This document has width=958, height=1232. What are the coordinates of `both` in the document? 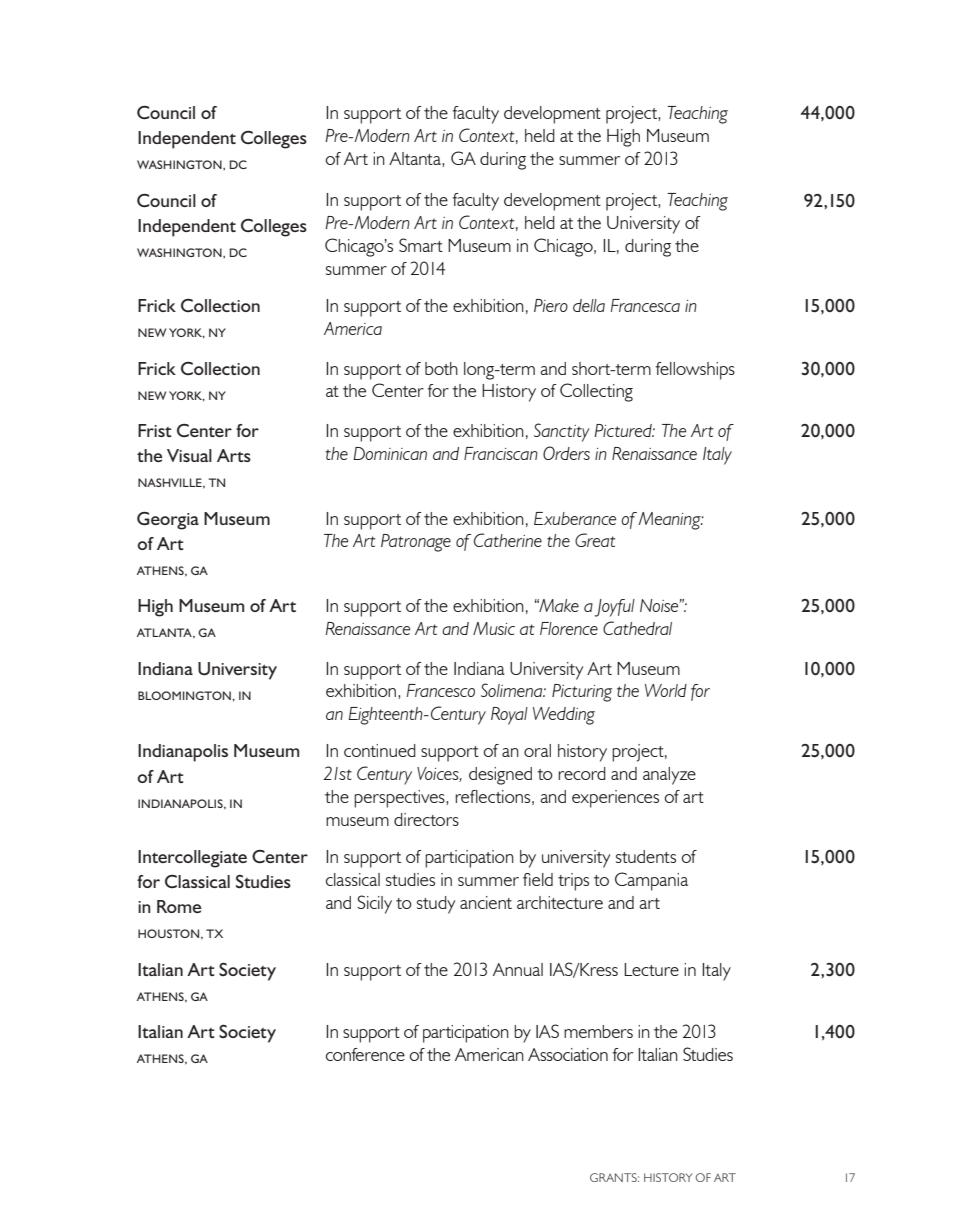 It's located at (441, 368).
